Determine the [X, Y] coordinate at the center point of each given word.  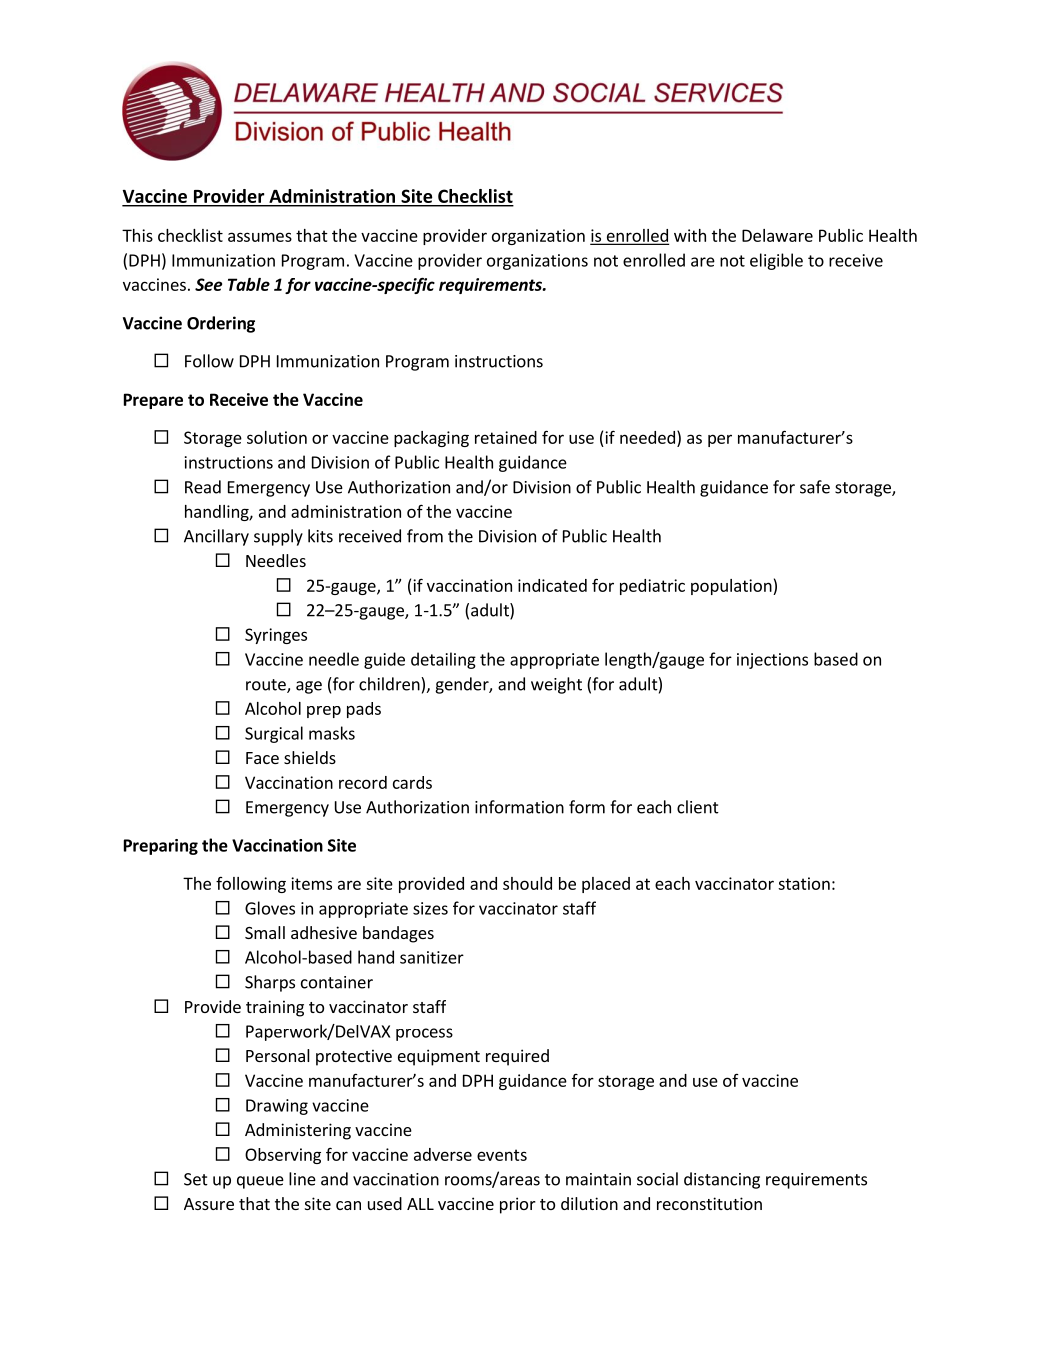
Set [196, 1179]
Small [265, 932]
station [804, 883]
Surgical [274, 734]
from [425, 536]
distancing [722, 1180]
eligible [776, 261]
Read [203, 487]
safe [815, 487]
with [690, 235]
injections [772, 661]
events [502, 1155]
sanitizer [432, 957]
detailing [443, 660]
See [208, 284]
